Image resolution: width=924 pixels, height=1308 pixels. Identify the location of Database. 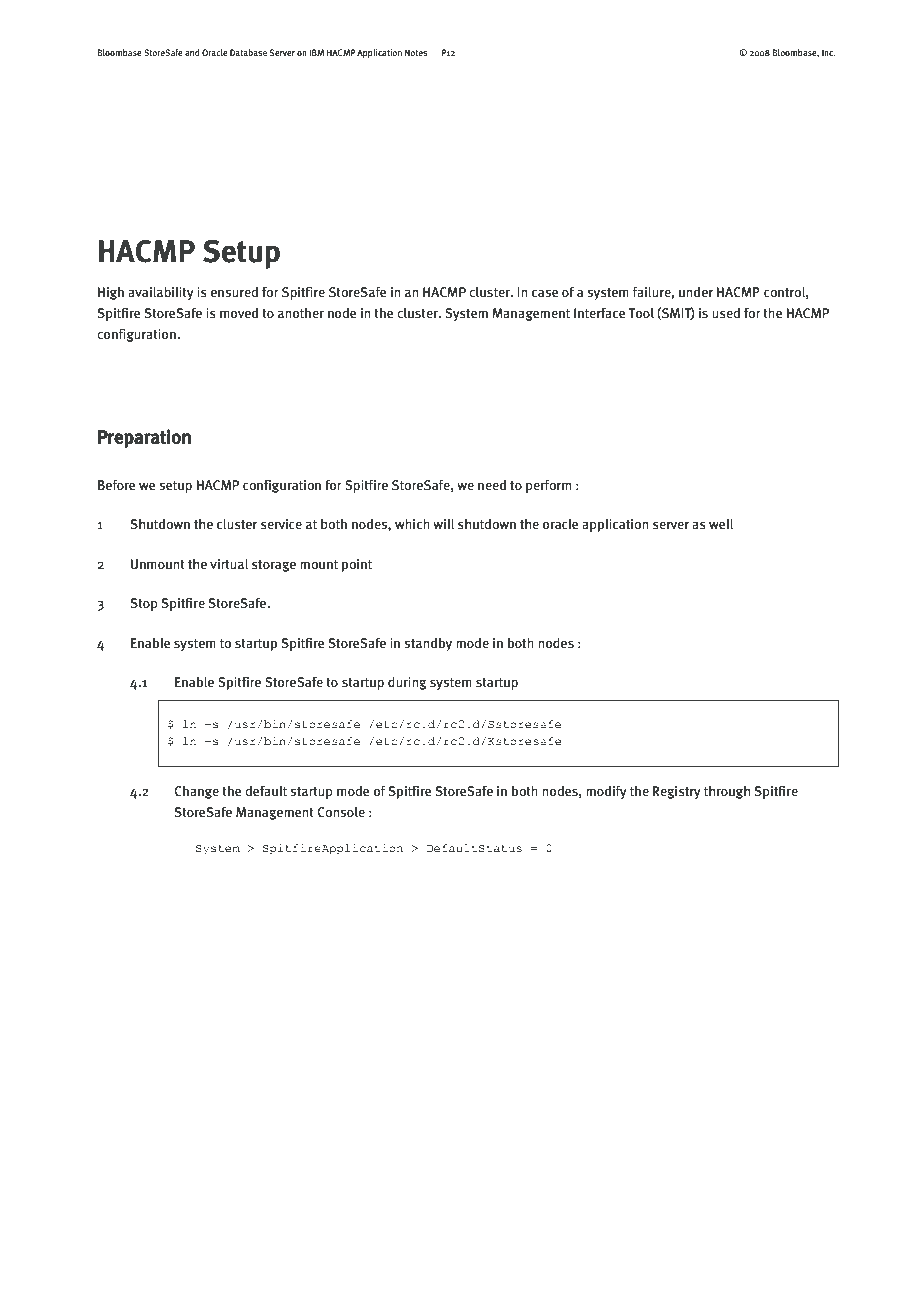
(248, 52).
